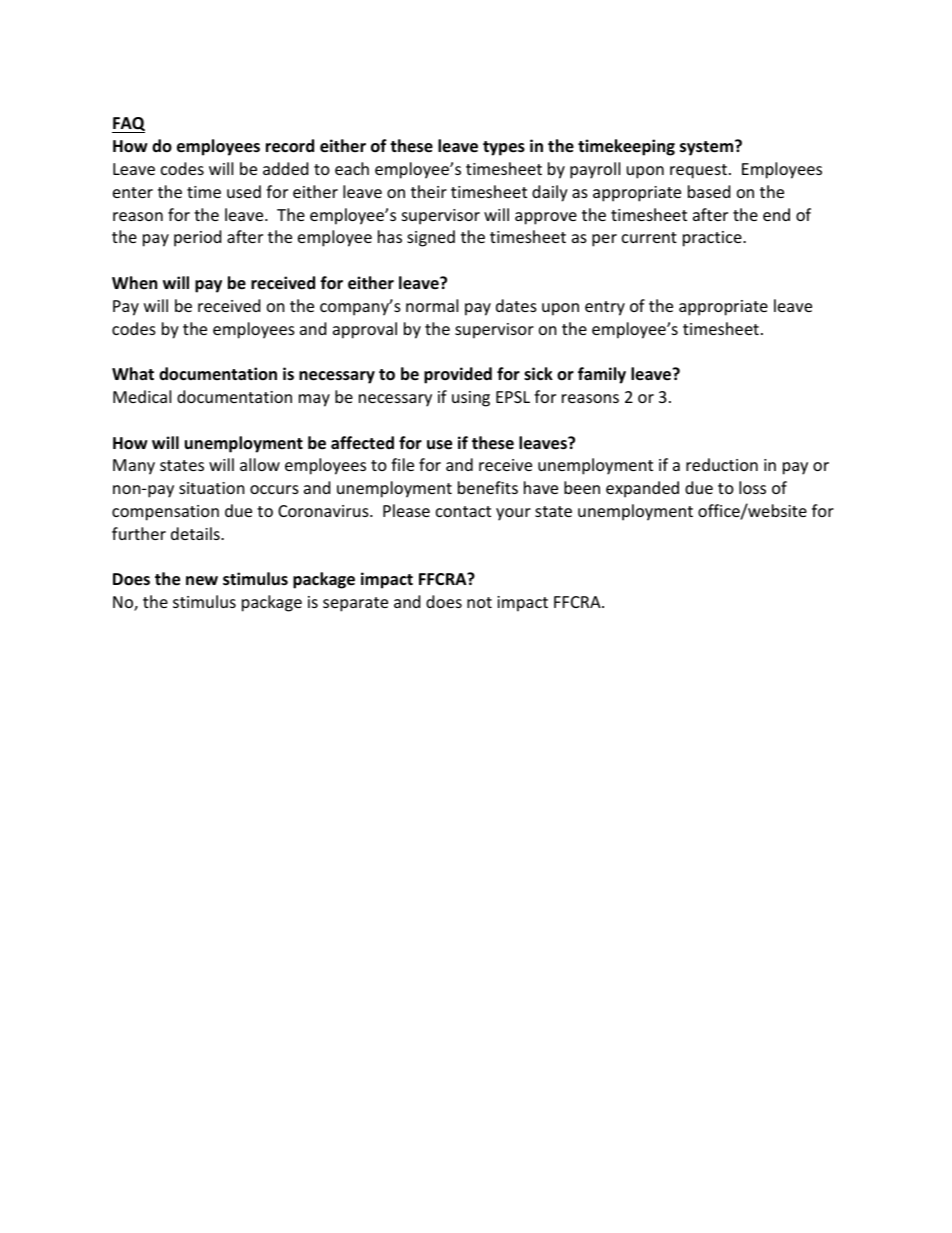 This screenshot has height=1233, width=952. What do you see at coordinates (134, 282) in the screenshot?
I see `When` at bounding box center [134, 282].
